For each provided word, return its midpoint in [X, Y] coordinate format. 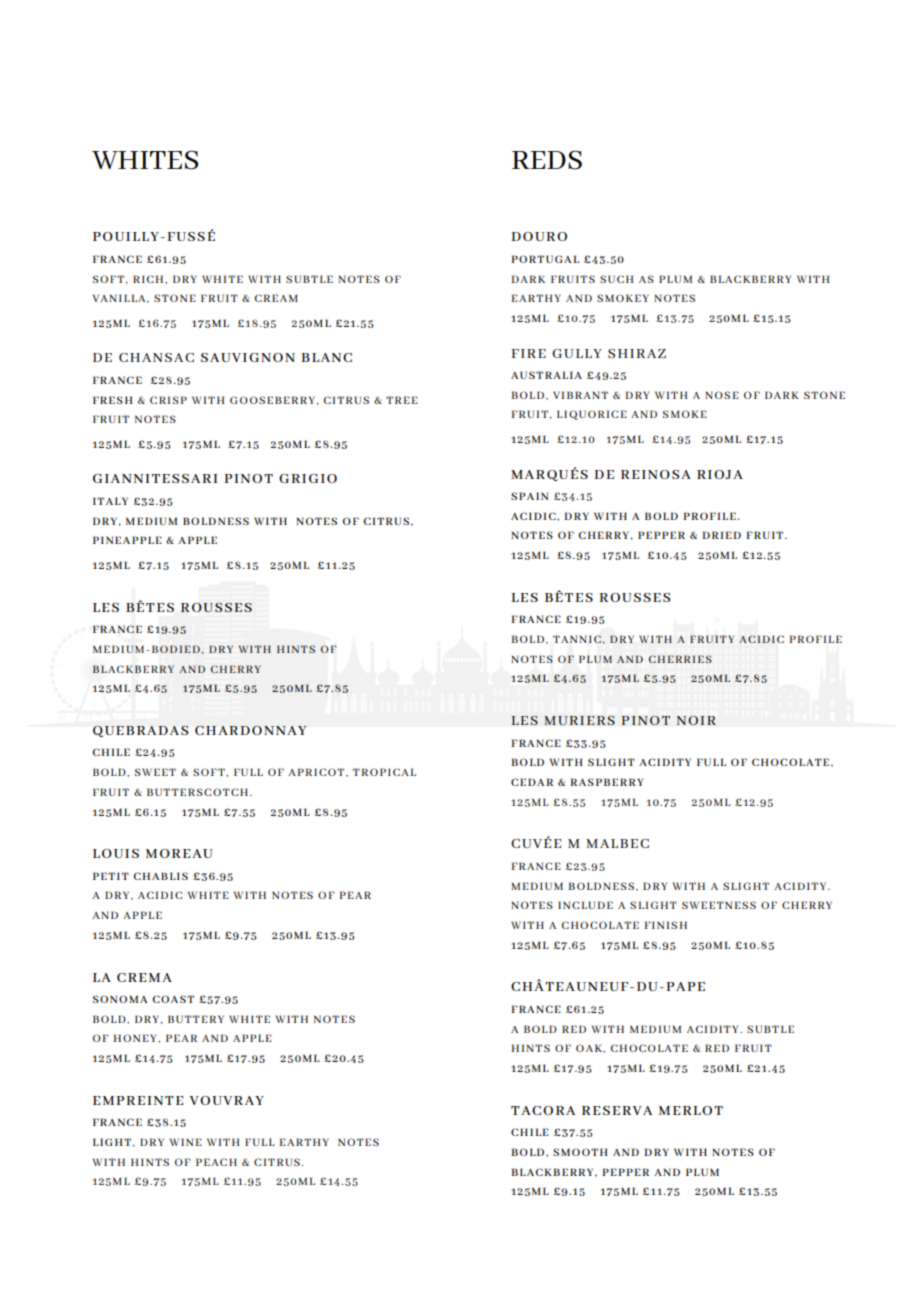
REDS [547, 160]
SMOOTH [580, 1152]
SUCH [616, 279]
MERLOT [691, 1110]
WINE [186, 1142]
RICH [149, 279]
